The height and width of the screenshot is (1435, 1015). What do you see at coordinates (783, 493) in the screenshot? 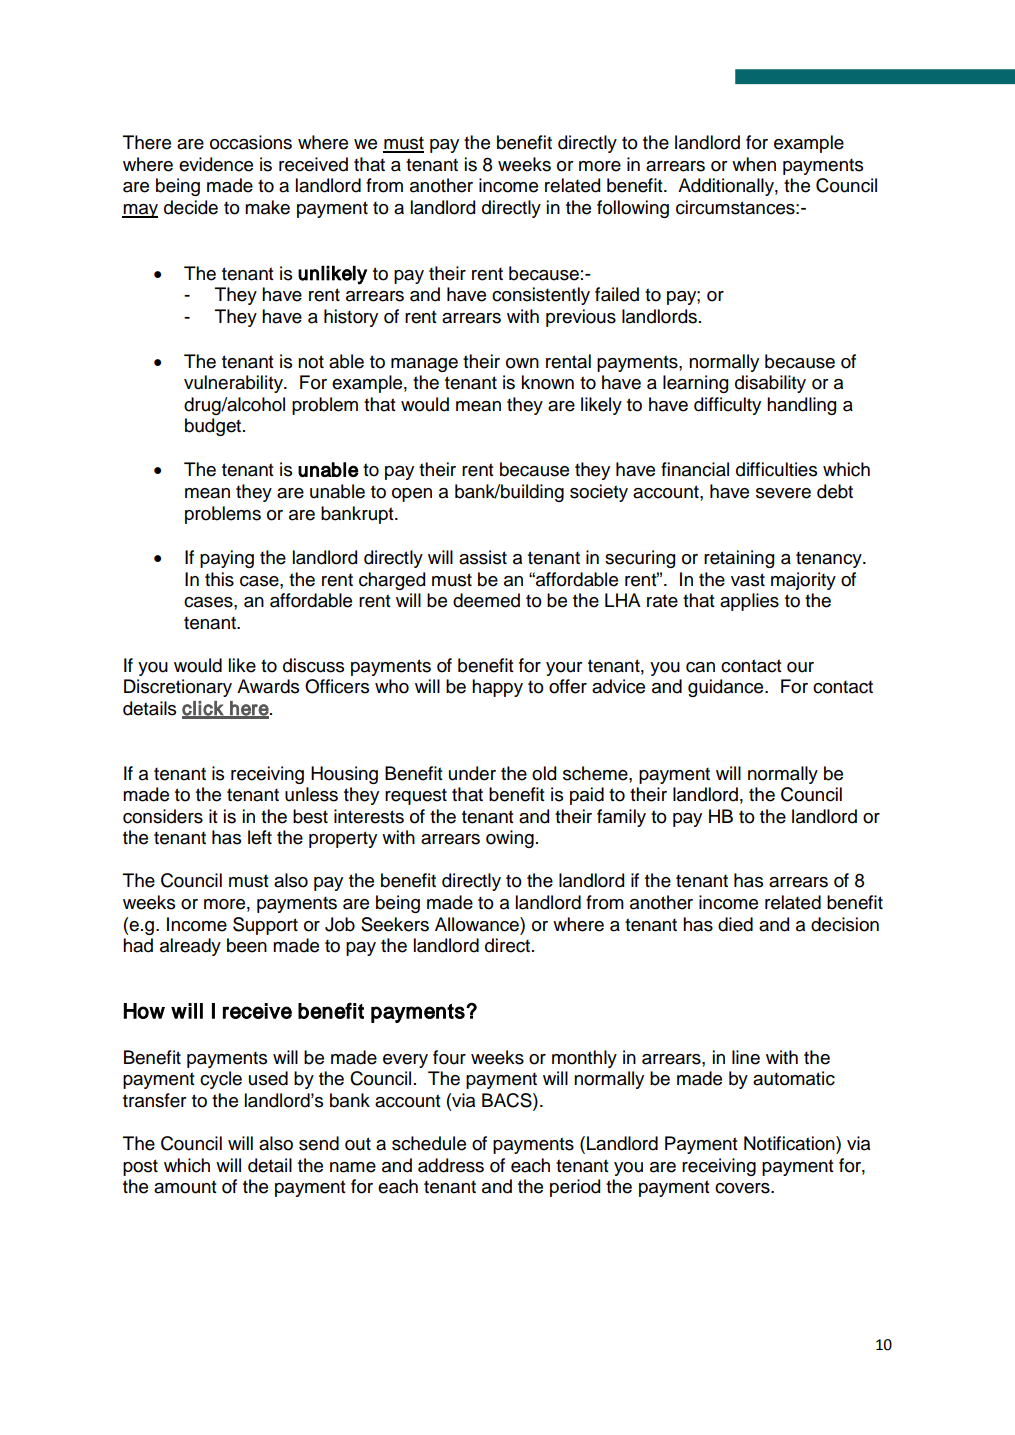
I see `severe` at bounding box center [783, 493].
